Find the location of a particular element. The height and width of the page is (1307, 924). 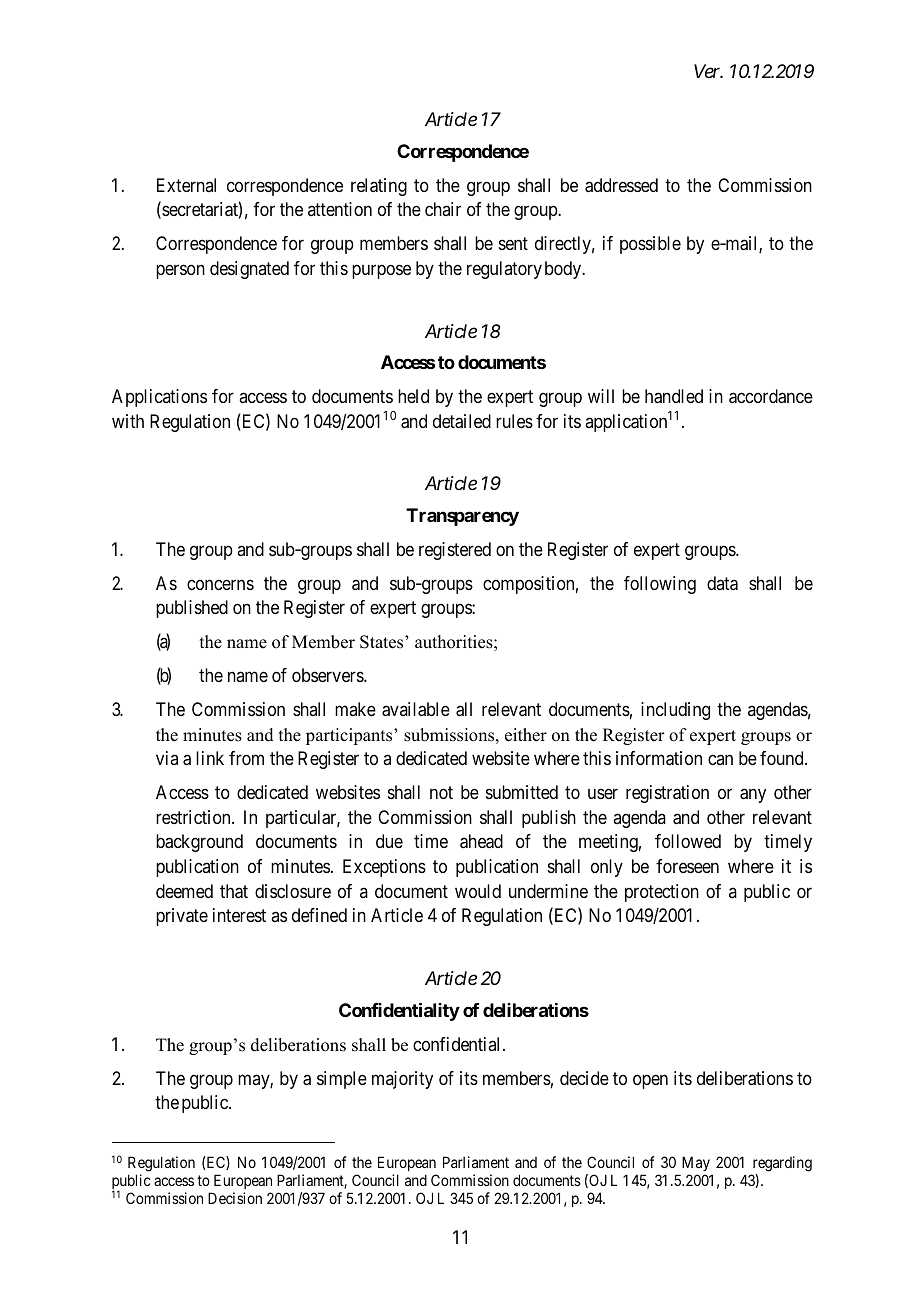

External is located at coordinates (186, 185).
